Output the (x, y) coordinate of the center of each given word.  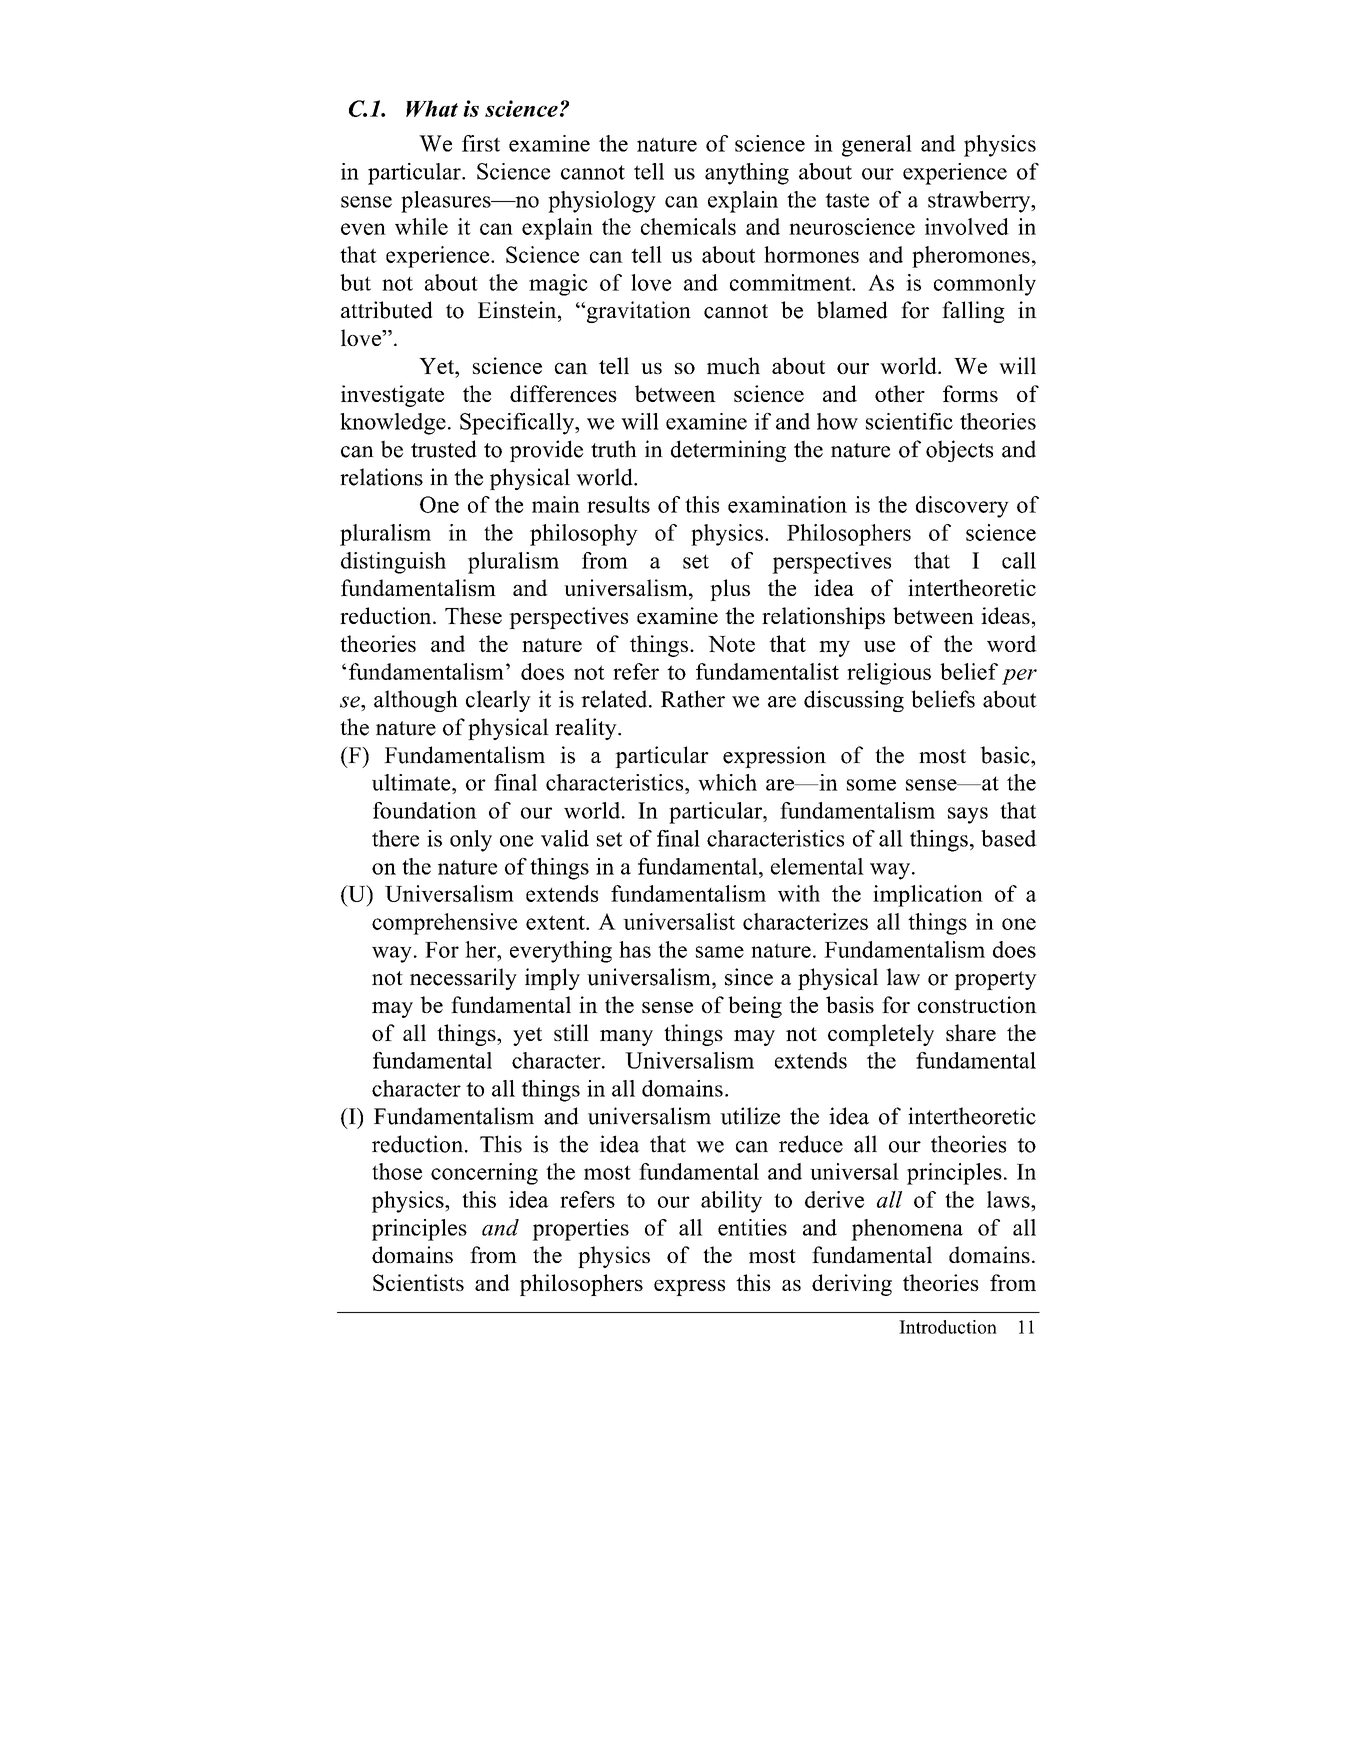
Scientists (418, 1282)
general (877, 146)
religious (889, 674)
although (416, 701)
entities (752, 1227)
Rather (693, 699)
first (481, 143)
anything (747, 174)
